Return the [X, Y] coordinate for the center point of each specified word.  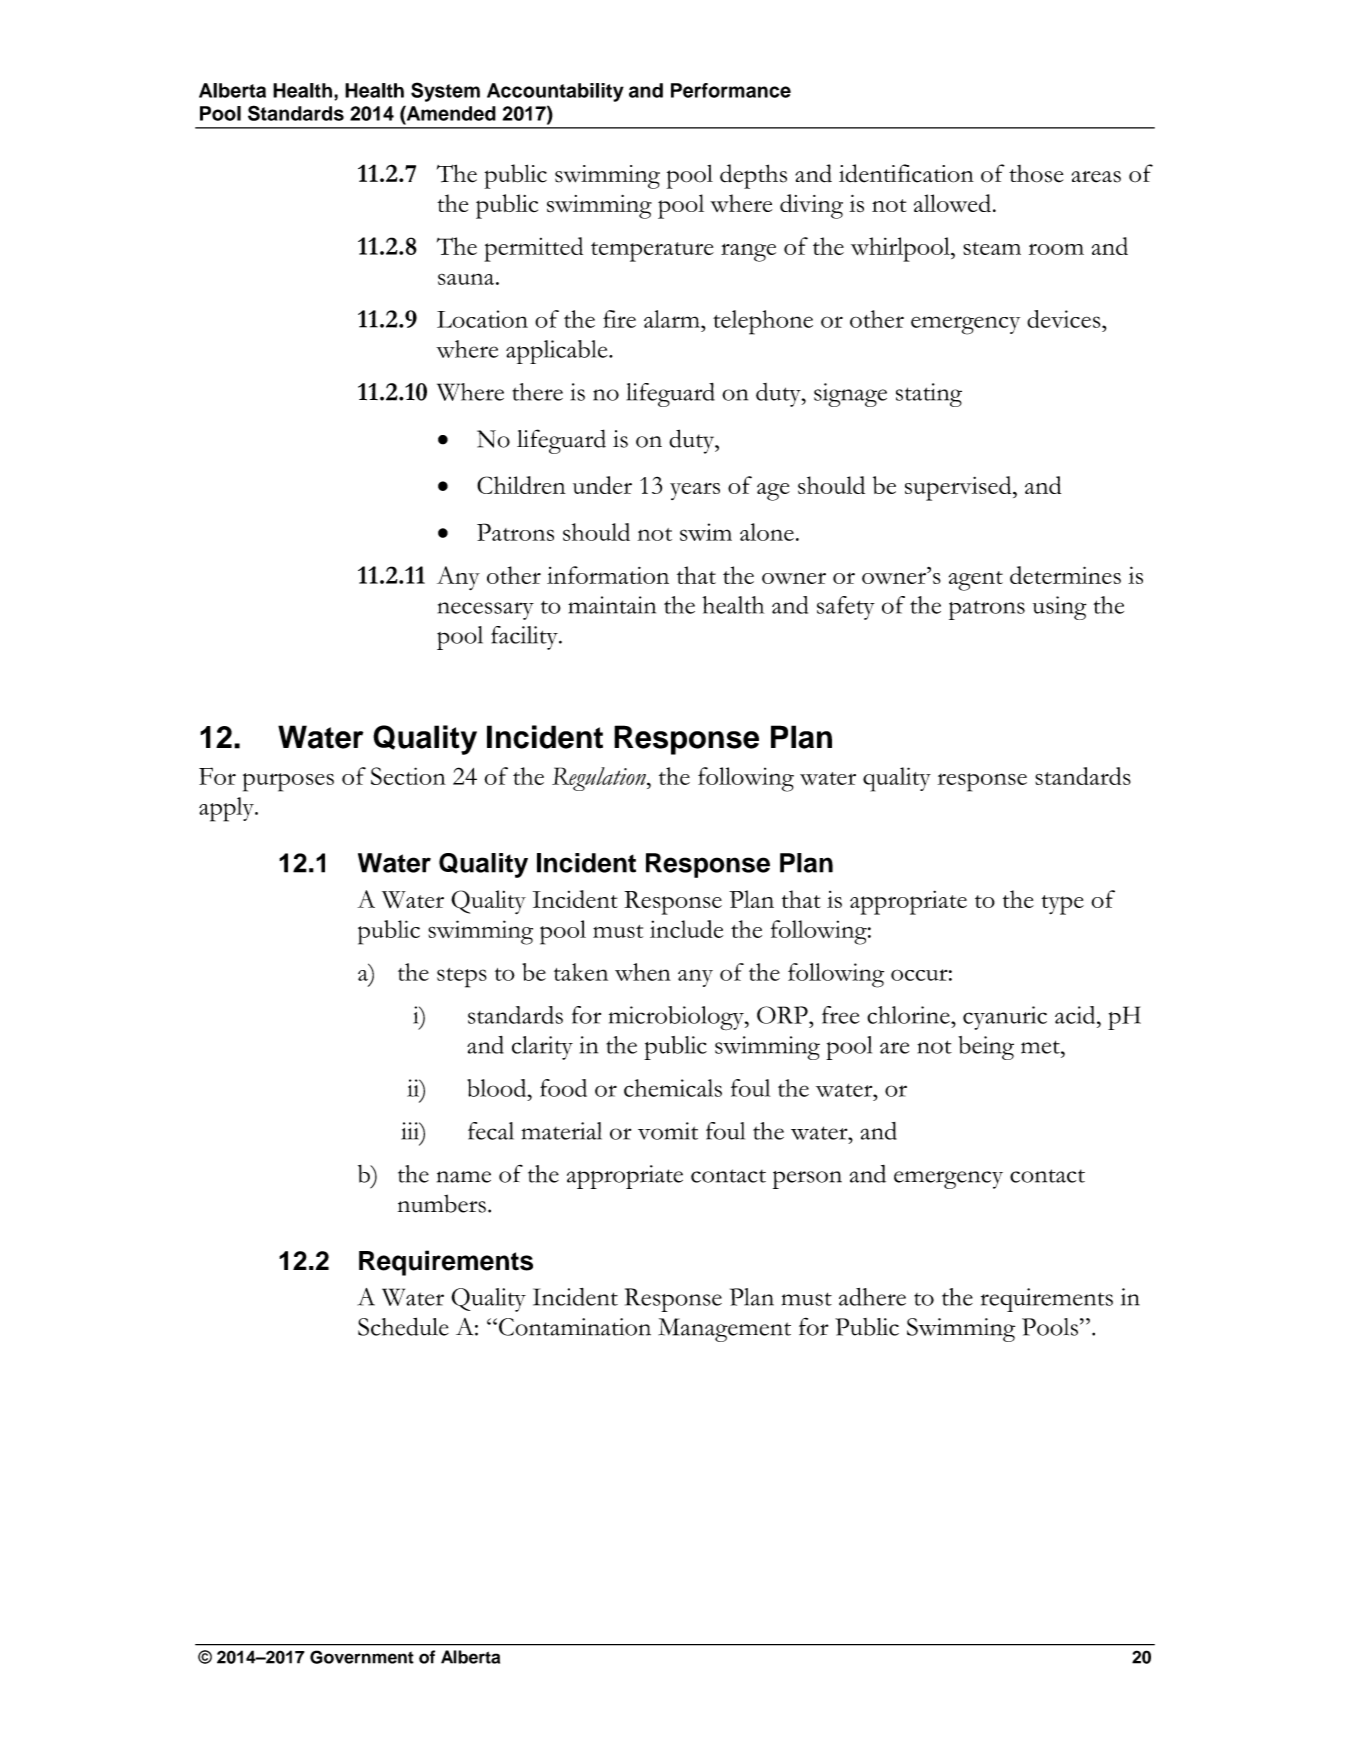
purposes [288, 782]
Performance [731, 90]
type [1062, 905]
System [445, 92]
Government [362, 1657]
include [686, 929]
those [1036, 174]
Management [724, 1330]
